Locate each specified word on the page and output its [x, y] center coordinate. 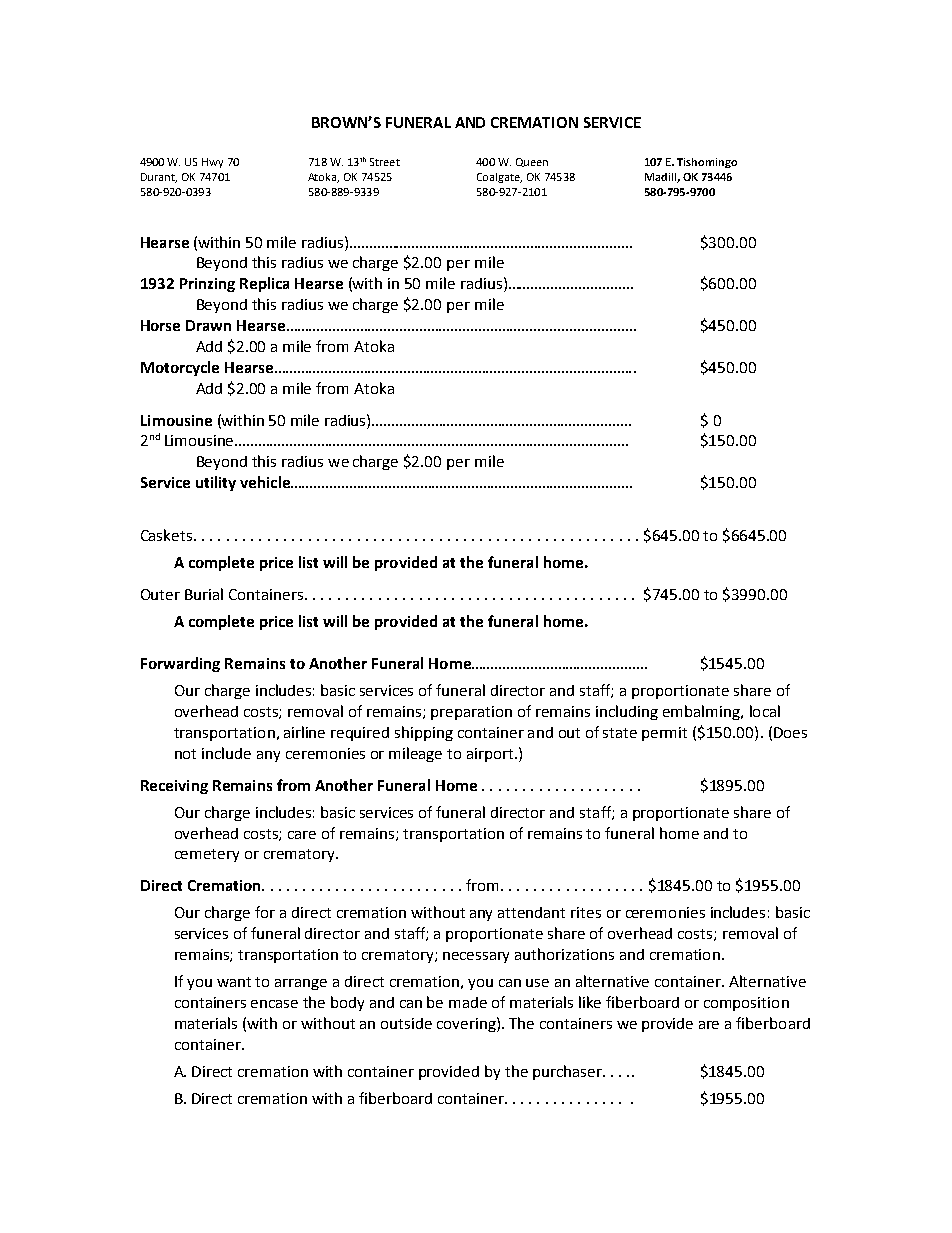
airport [491, 755]
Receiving [174, 787]
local [765, 711]
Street [385, 162]
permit [664, 734]
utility [216, 483]
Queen [532, 162]
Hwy [212, 163]
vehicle [266, 482]
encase [274, 1004]
